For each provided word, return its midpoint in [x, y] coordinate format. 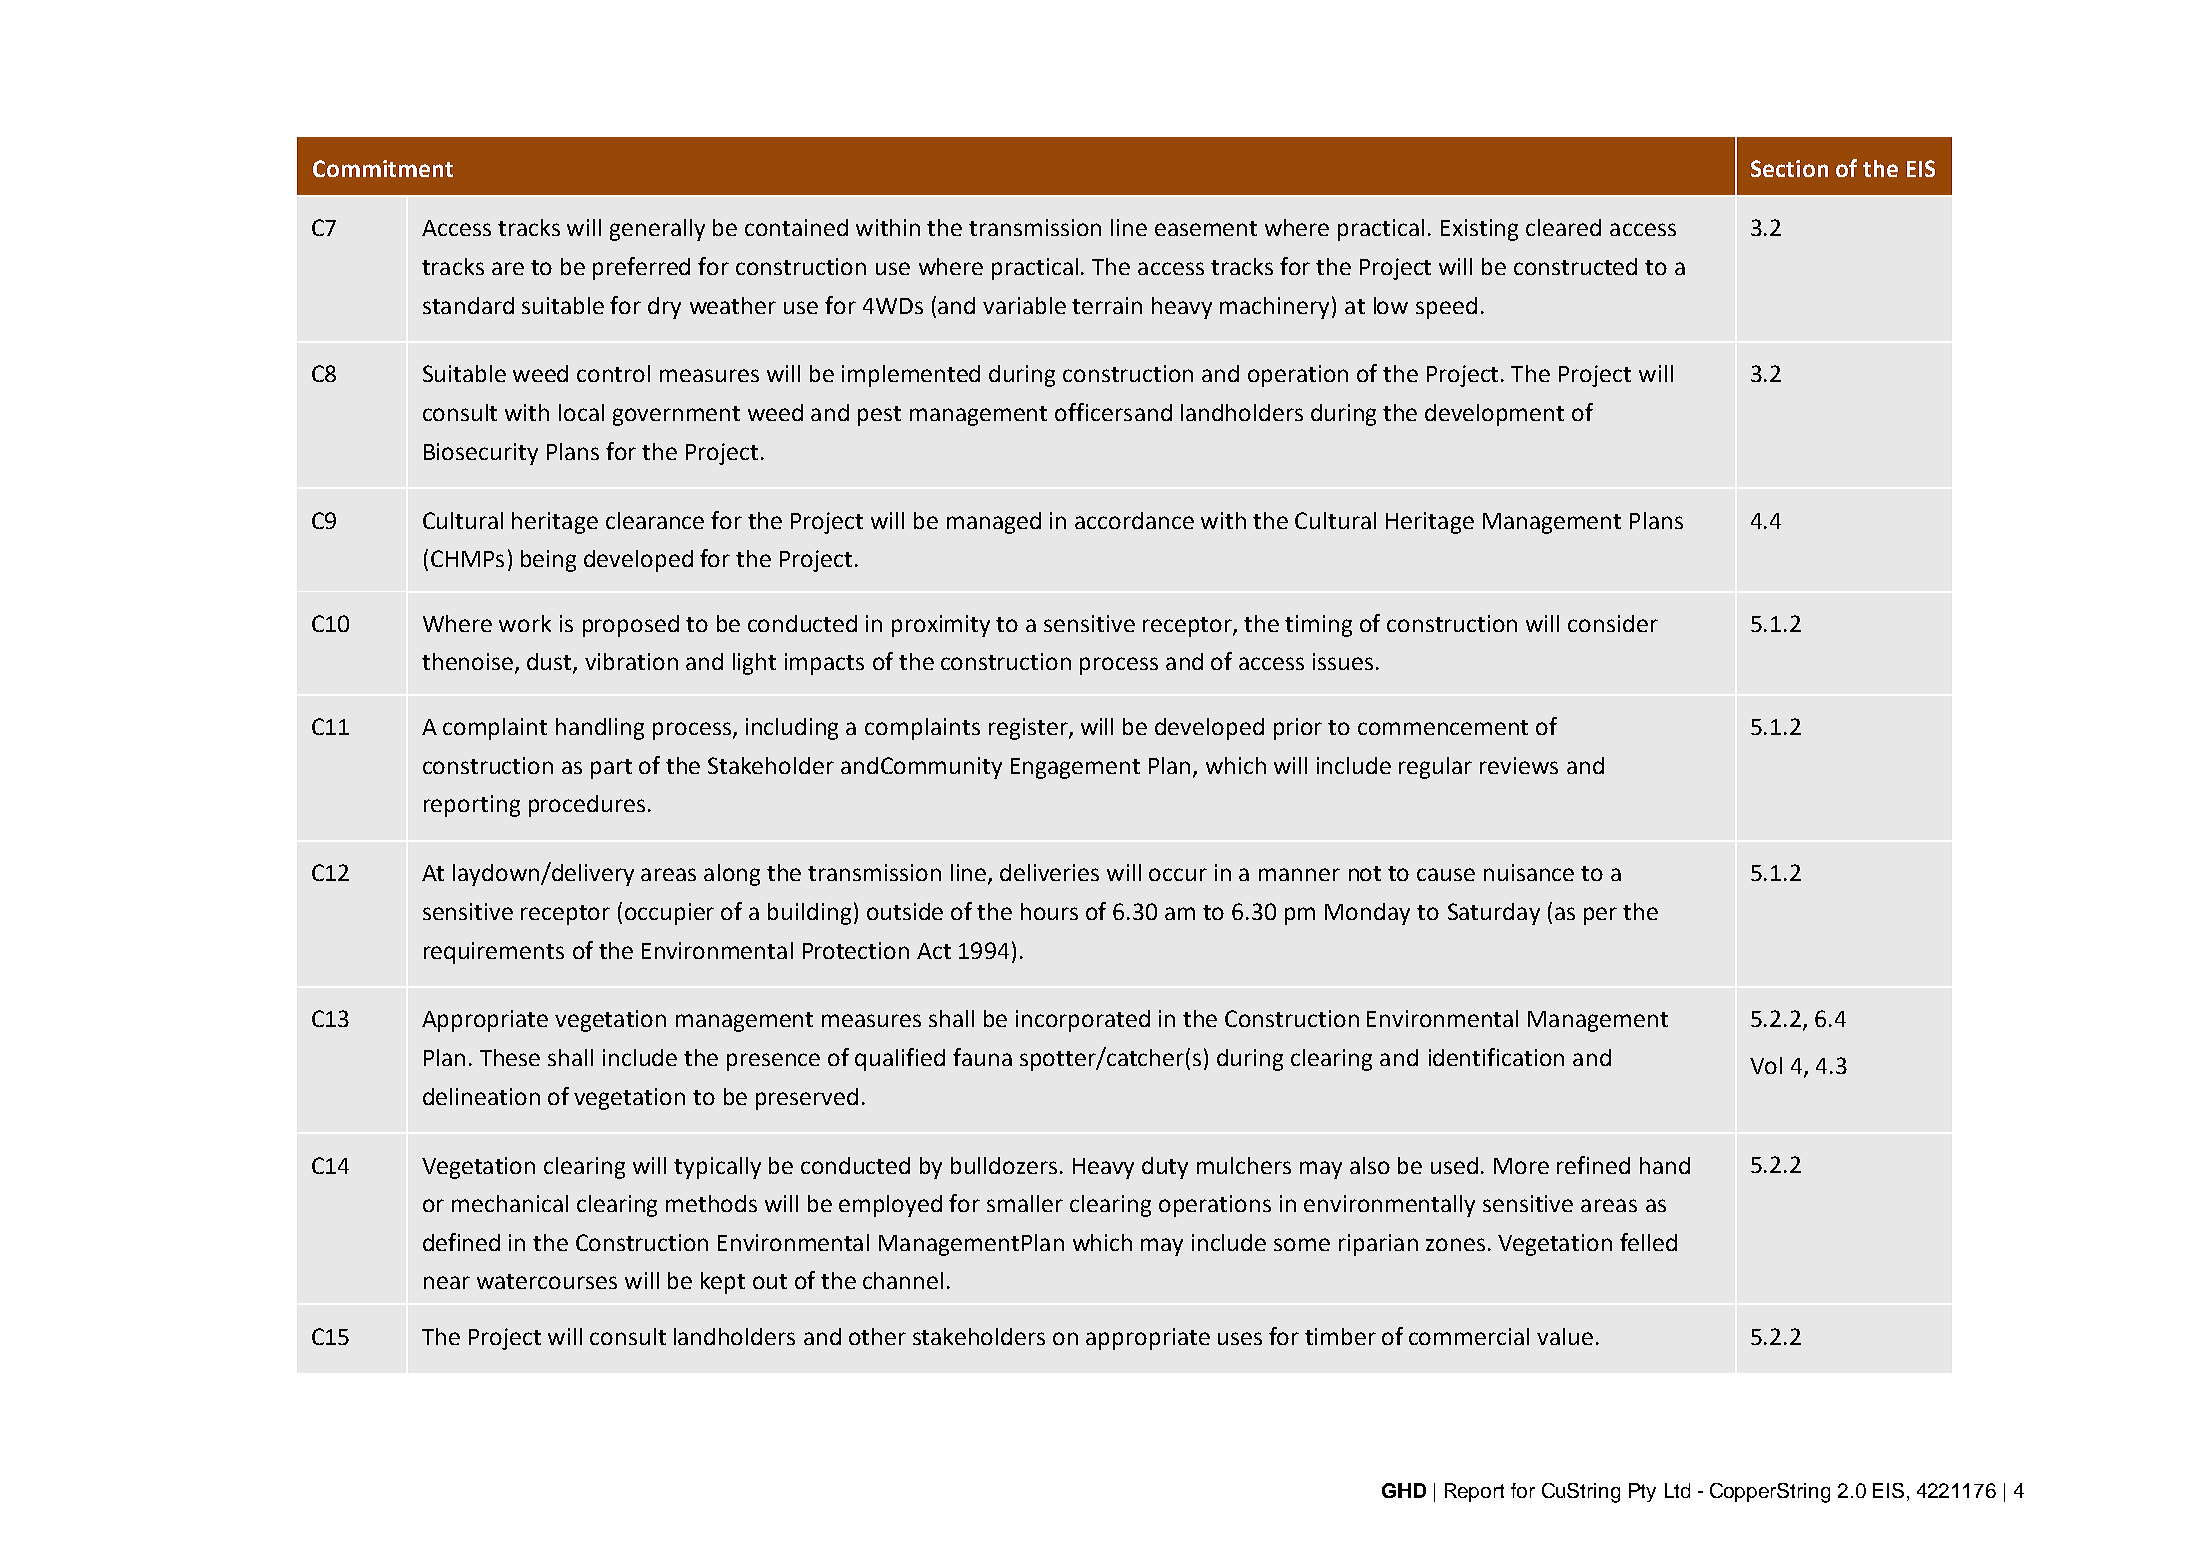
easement [1206, 228]
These [510, 1057]
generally [657, 230]
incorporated [1083, 1021]
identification [1496, 1057]
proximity [941, 626]
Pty [1642, 1492]
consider [1613, 623]
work [525, 623]
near [447, 1282]
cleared [1563, 227]
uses [1240, 1338]
